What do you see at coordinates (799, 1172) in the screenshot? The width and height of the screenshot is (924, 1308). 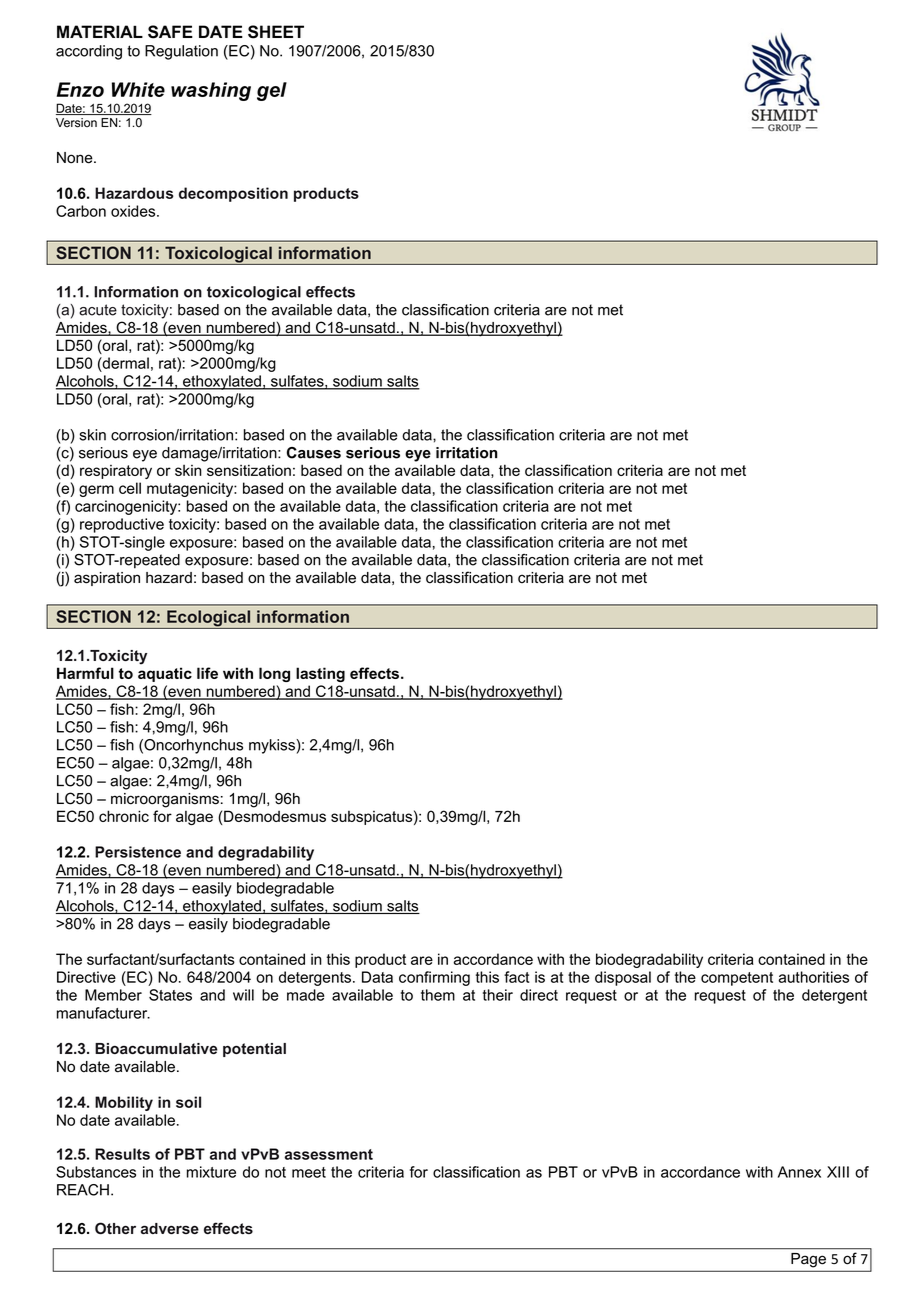 I see `Annex` at bounding box center [799, 1172].
